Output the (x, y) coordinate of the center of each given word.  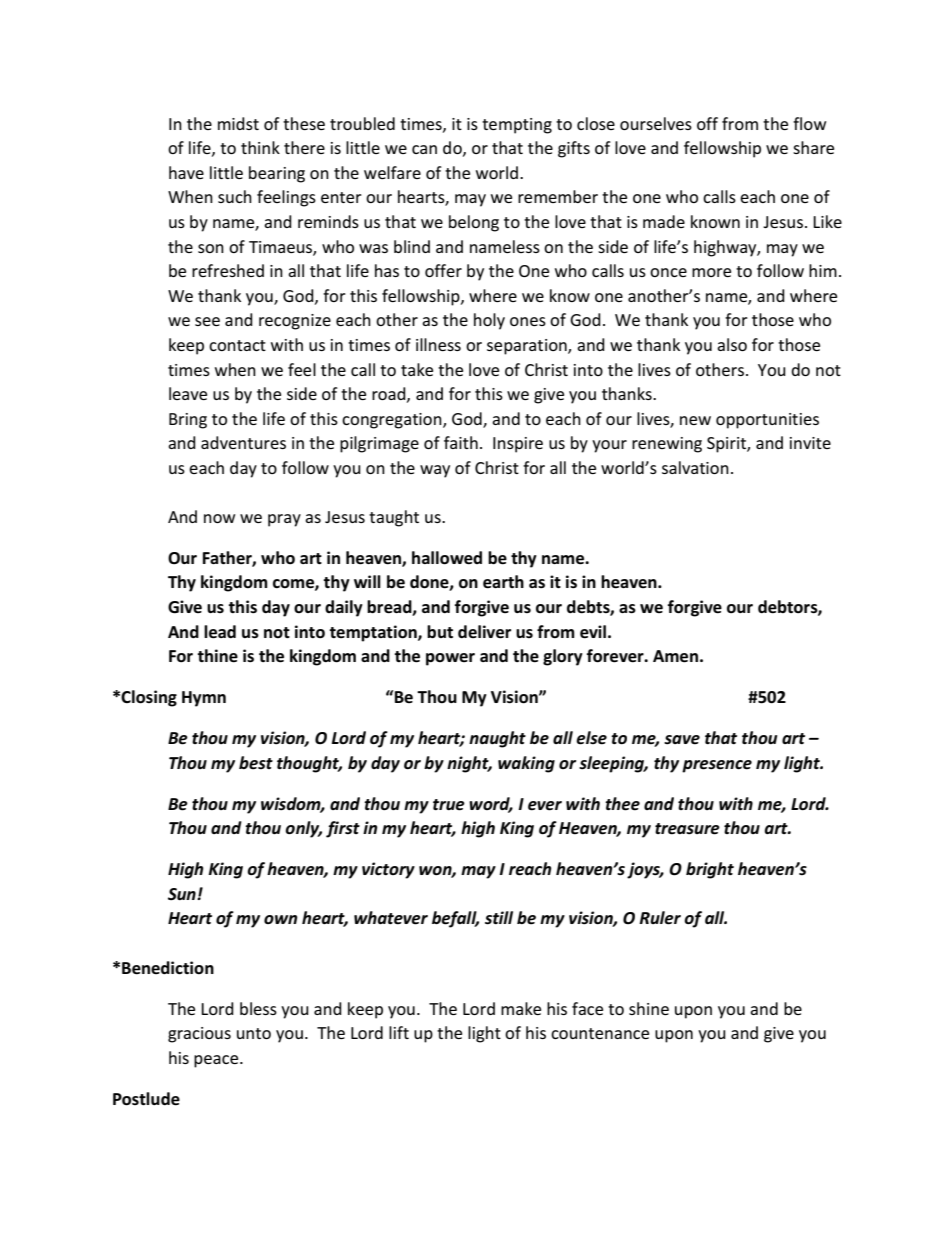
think (260, 147)
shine (649, 1008)
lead (220, 632)
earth (503, 582)
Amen (675, 656)
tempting (517, 126)
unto (254, 1033)
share (813, 147)
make (521, 1008)
